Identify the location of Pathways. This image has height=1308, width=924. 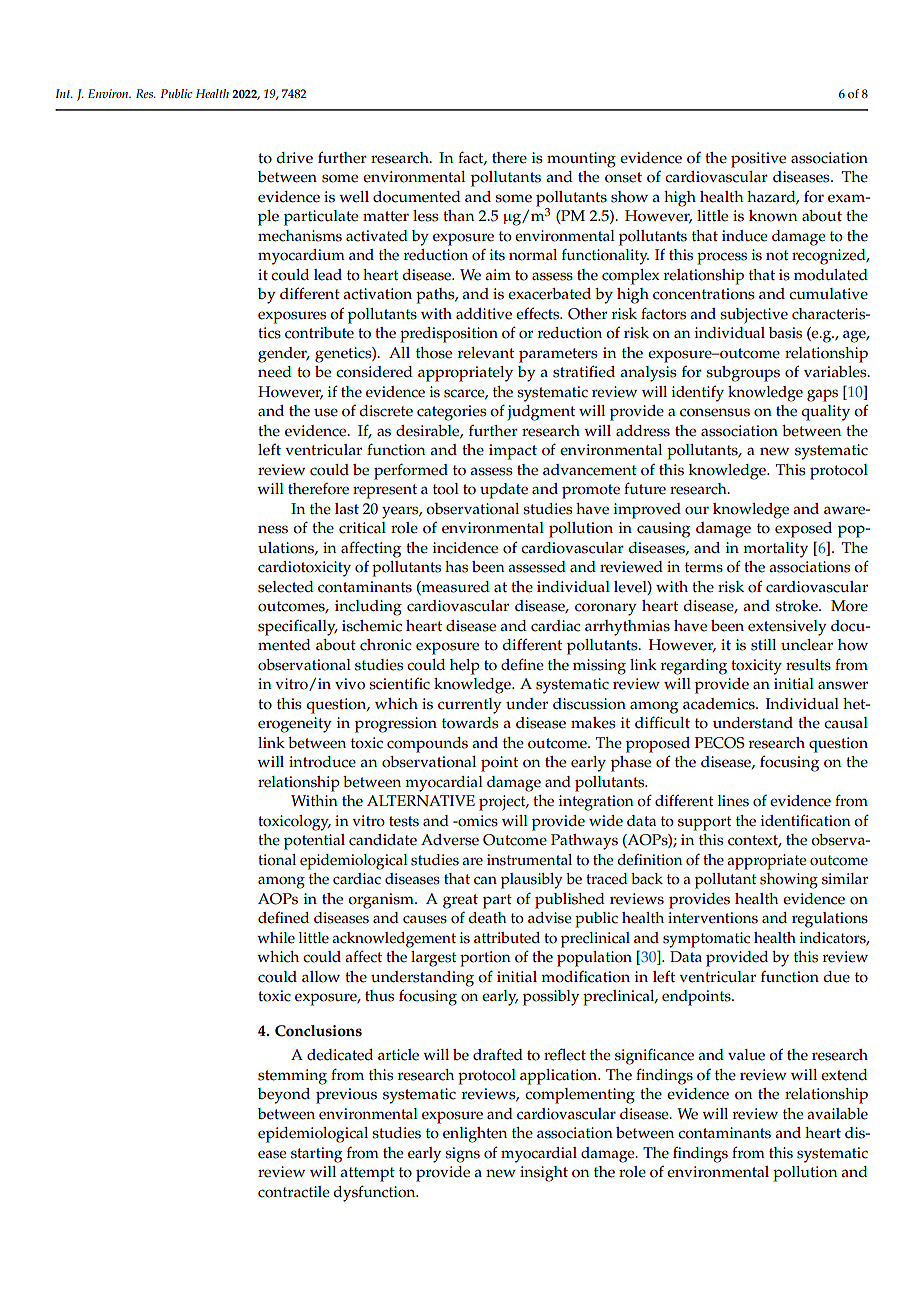
(584, 842).
